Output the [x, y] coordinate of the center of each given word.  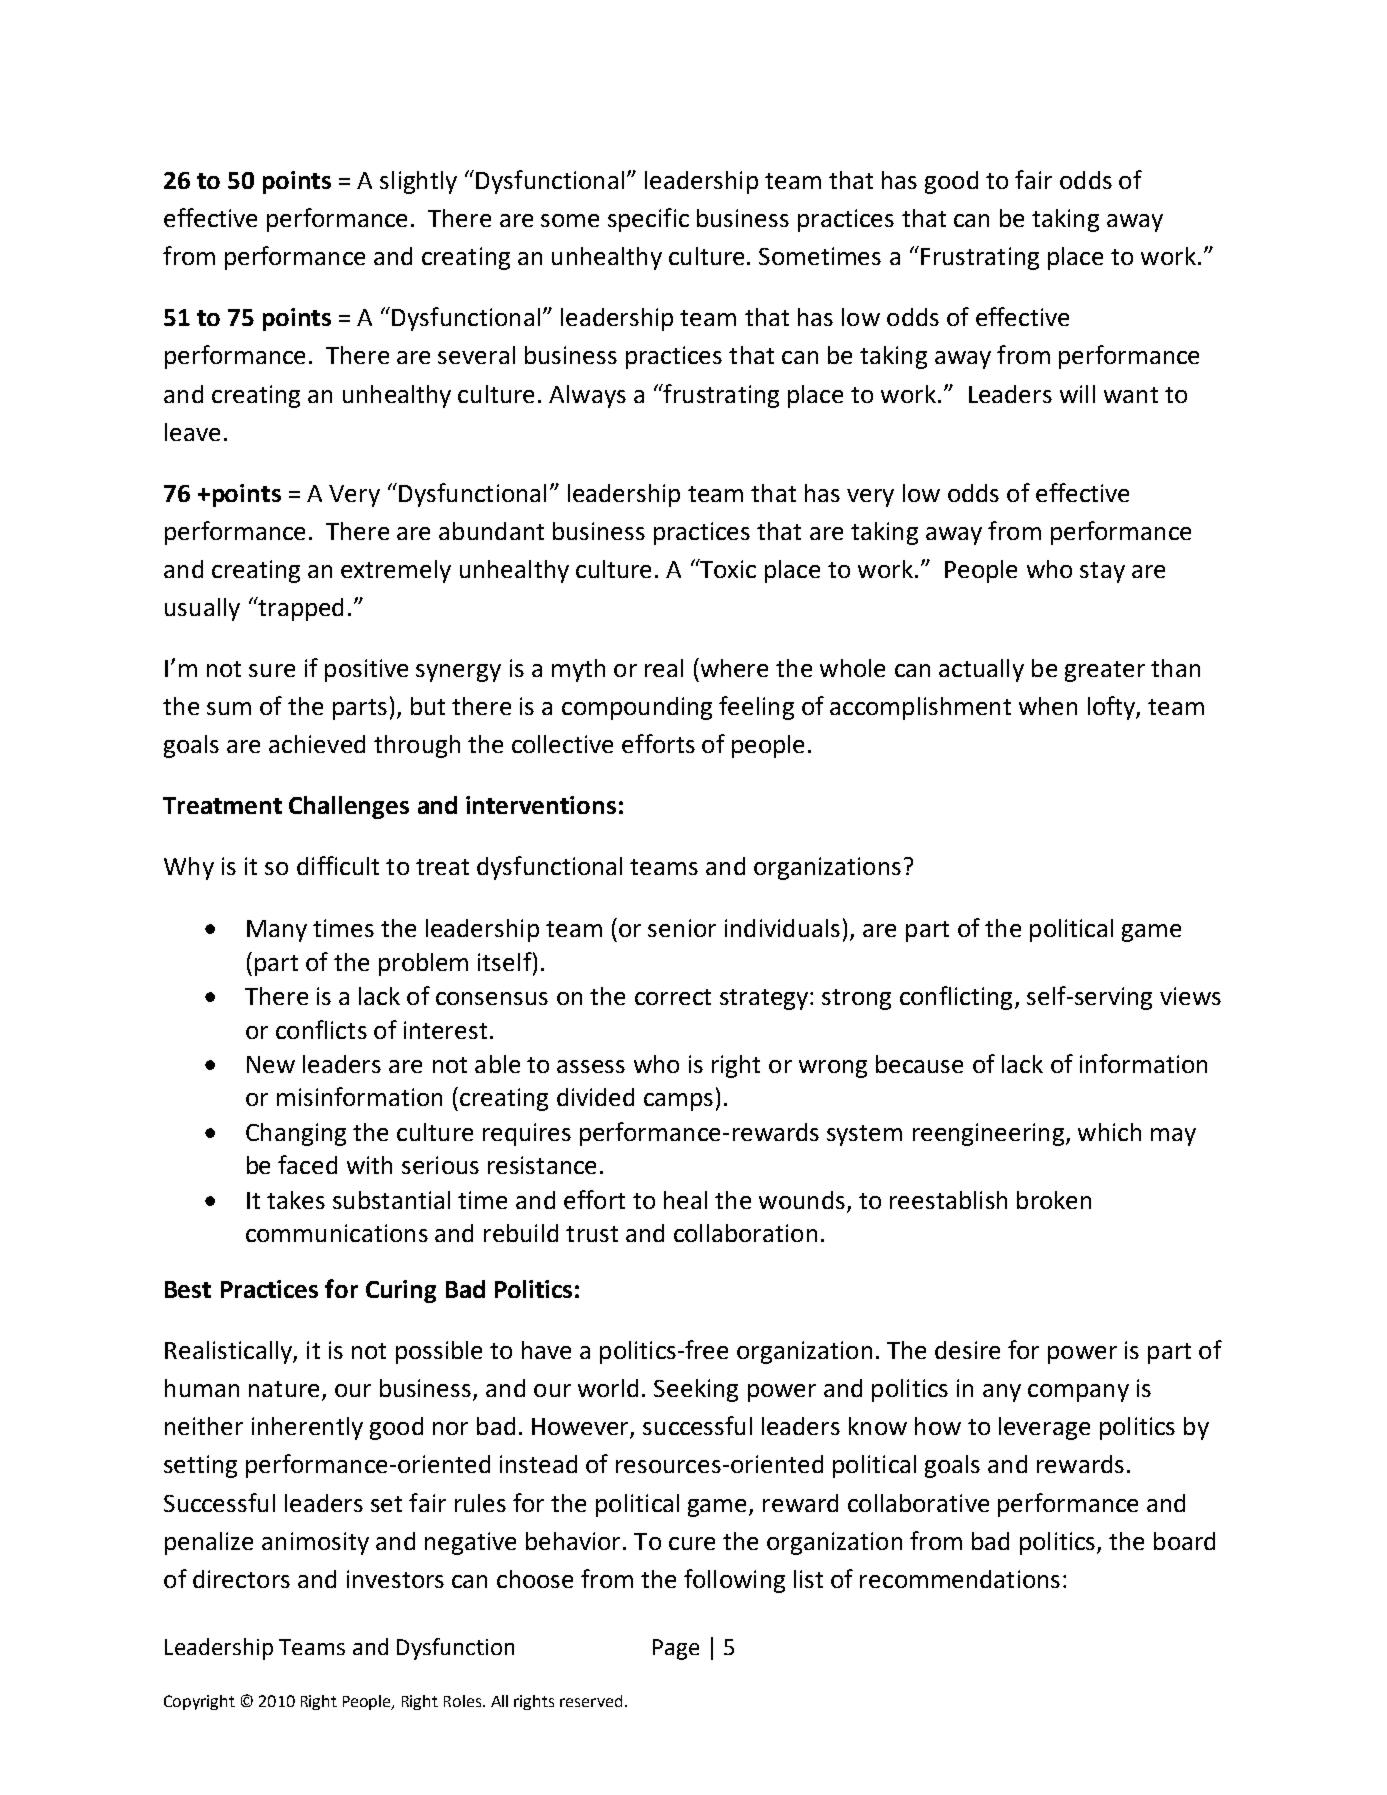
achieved [317, 744]
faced [307, 1164]
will [1077, 394]
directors [241, 1579]
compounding [637, 708]
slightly [418, 182]
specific [648, 220]
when [1048, 706]
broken [1054, 1200]
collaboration [745, 1233]
